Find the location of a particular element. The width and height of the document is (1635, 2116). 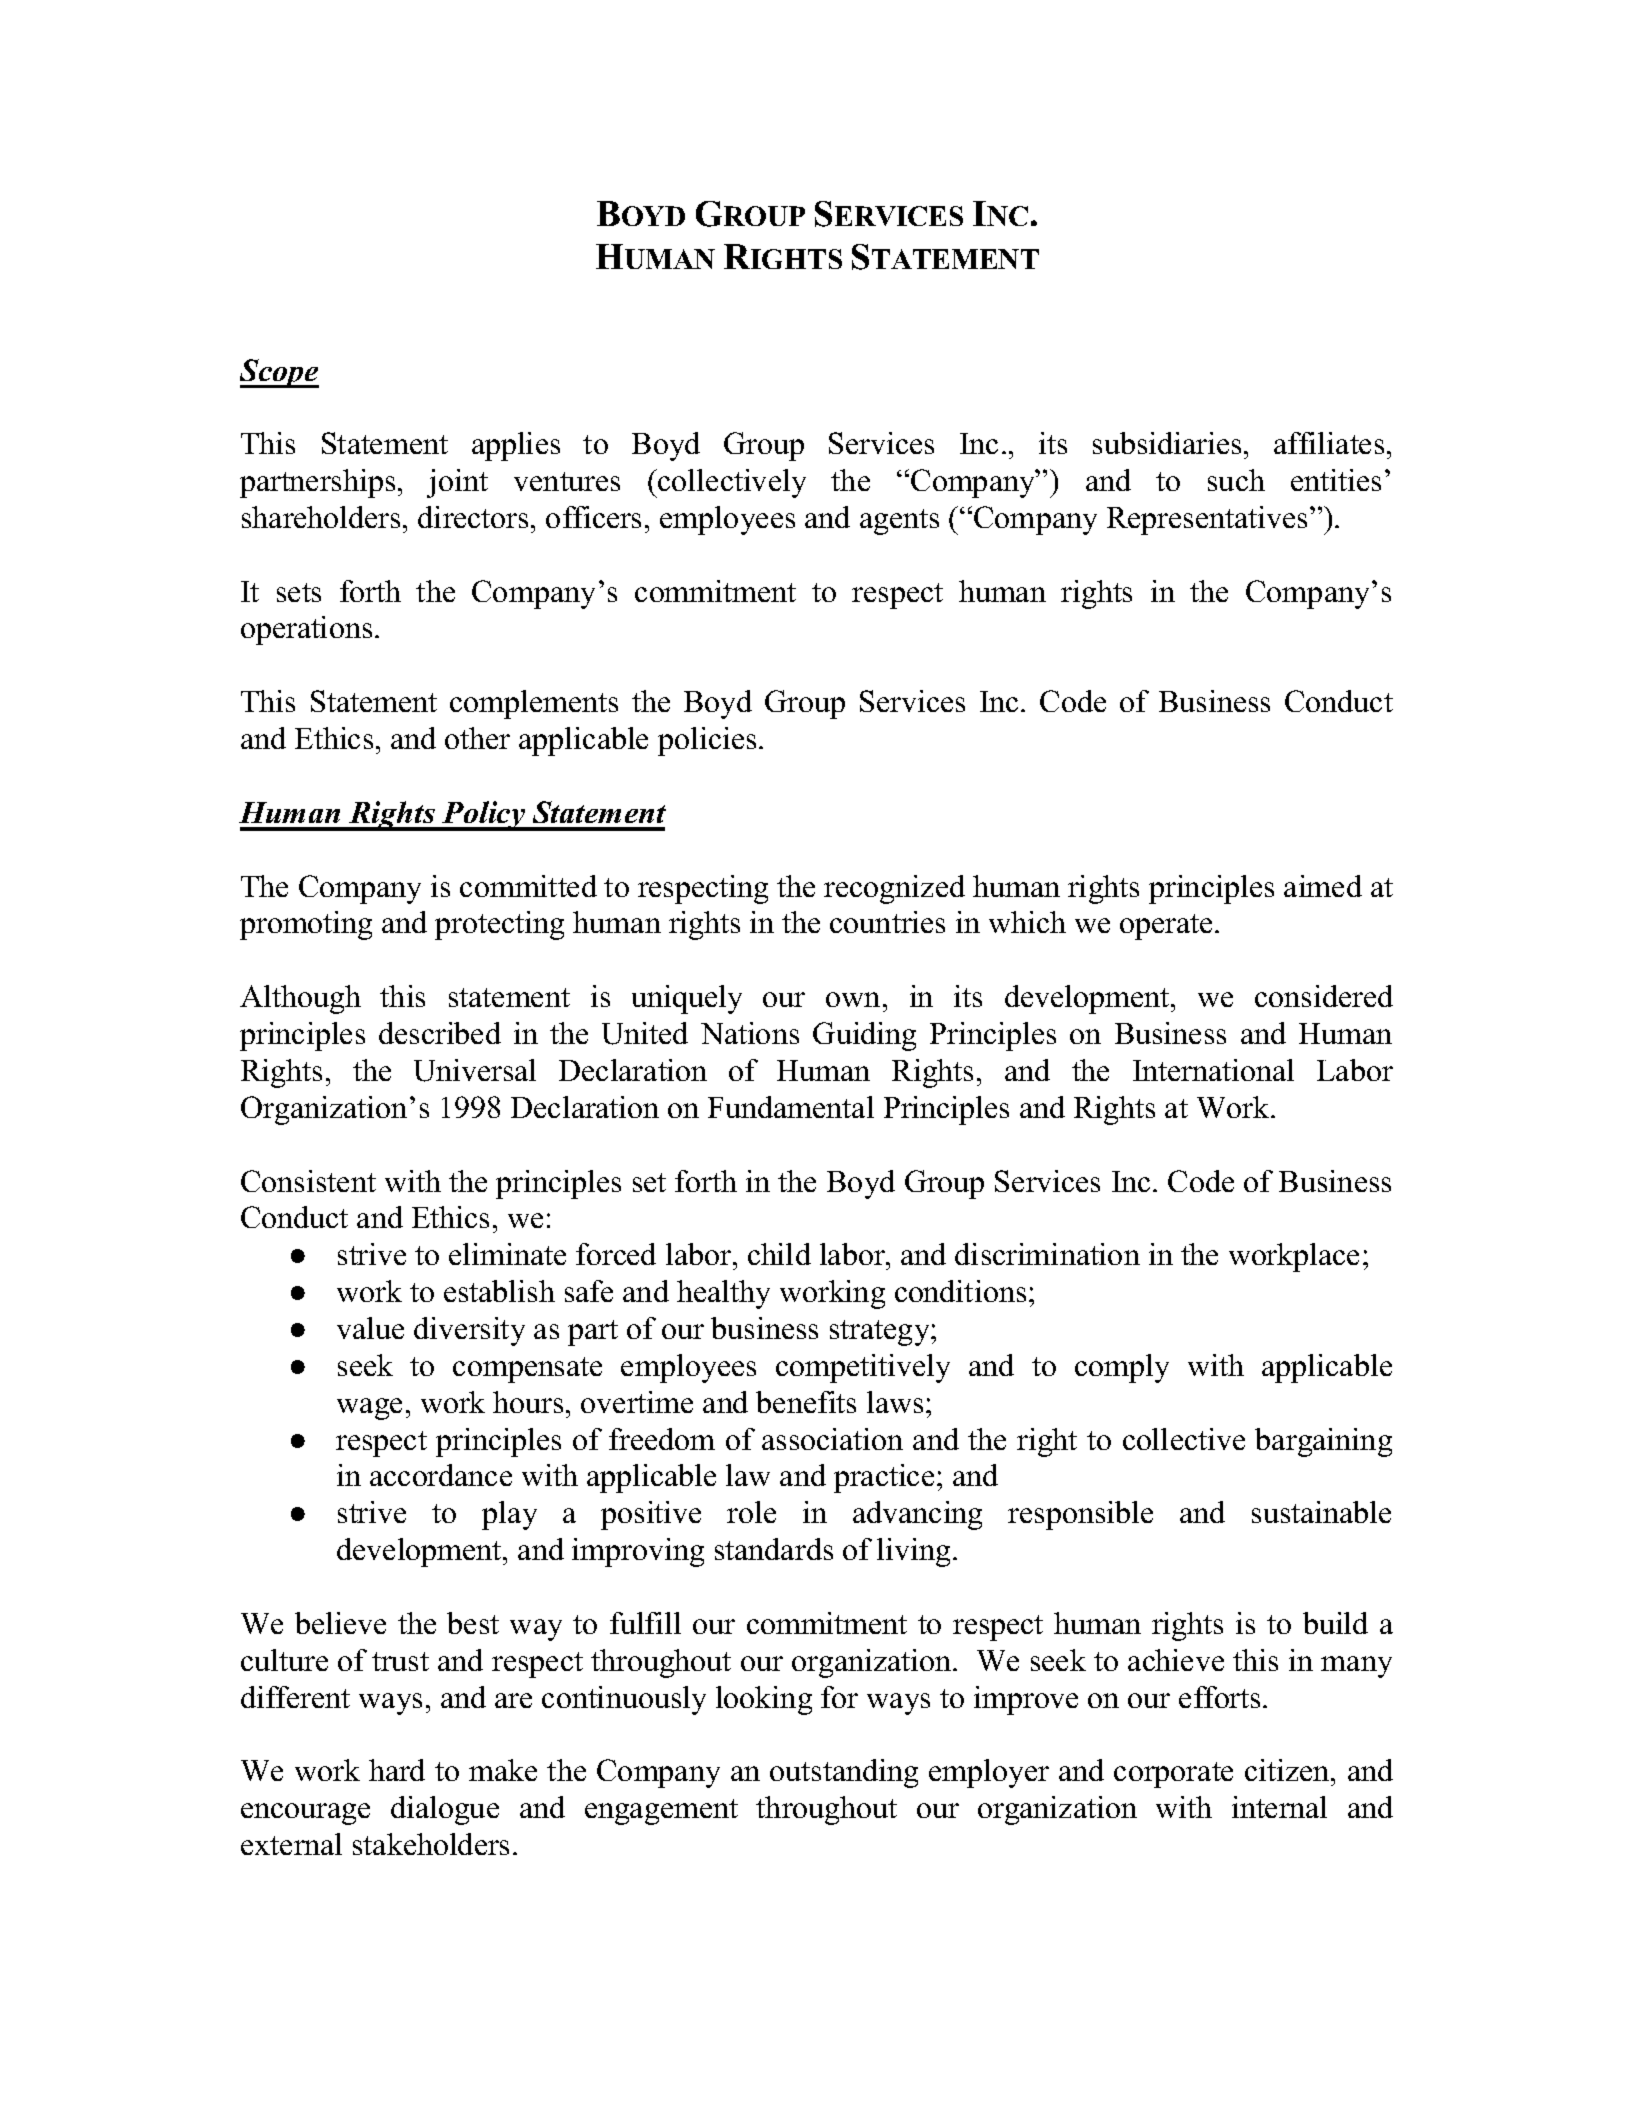

joint is located at coordinates (457, 483).
